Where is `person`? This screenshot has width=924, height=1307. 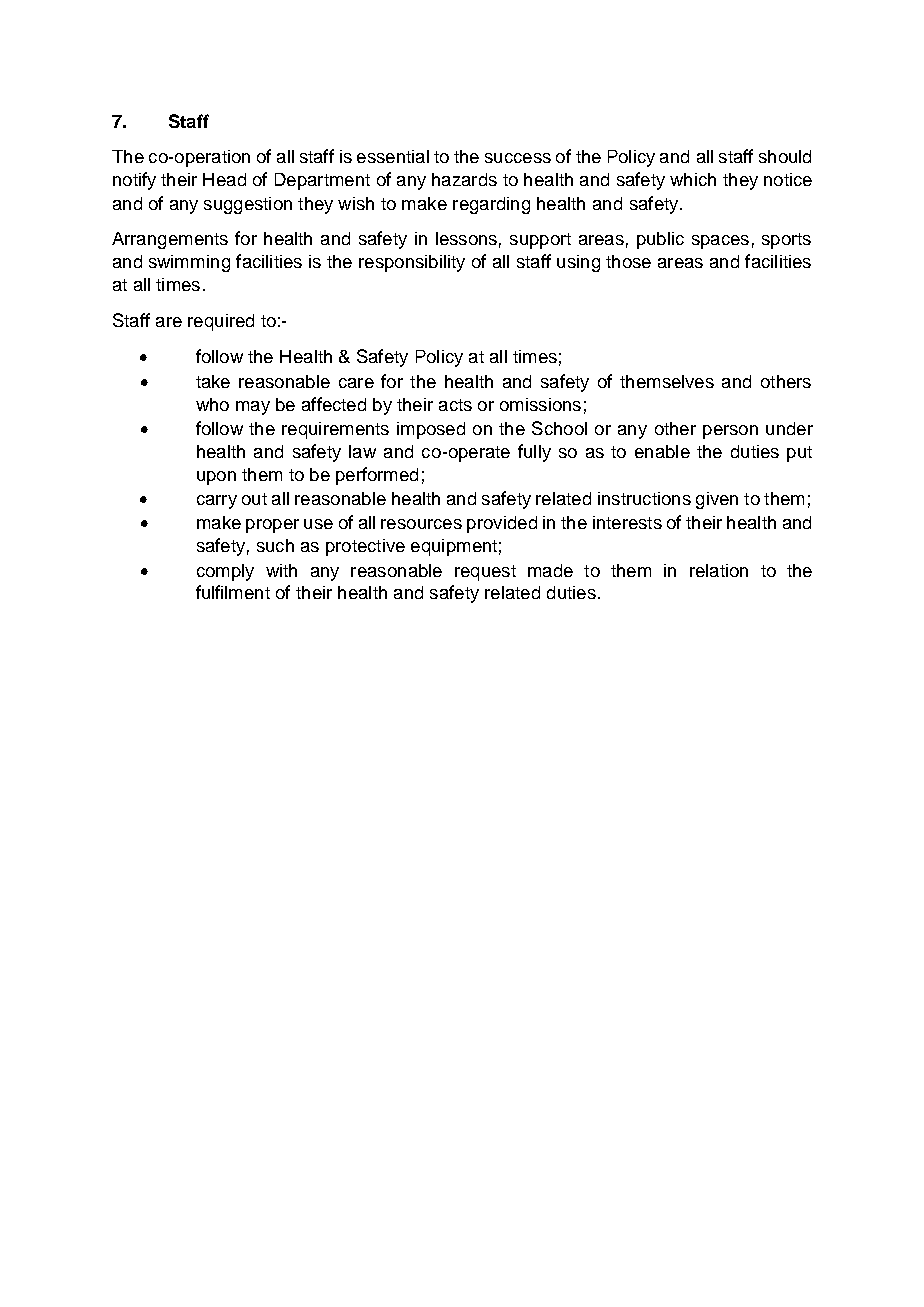
person is located at coordinates (730, 432).
